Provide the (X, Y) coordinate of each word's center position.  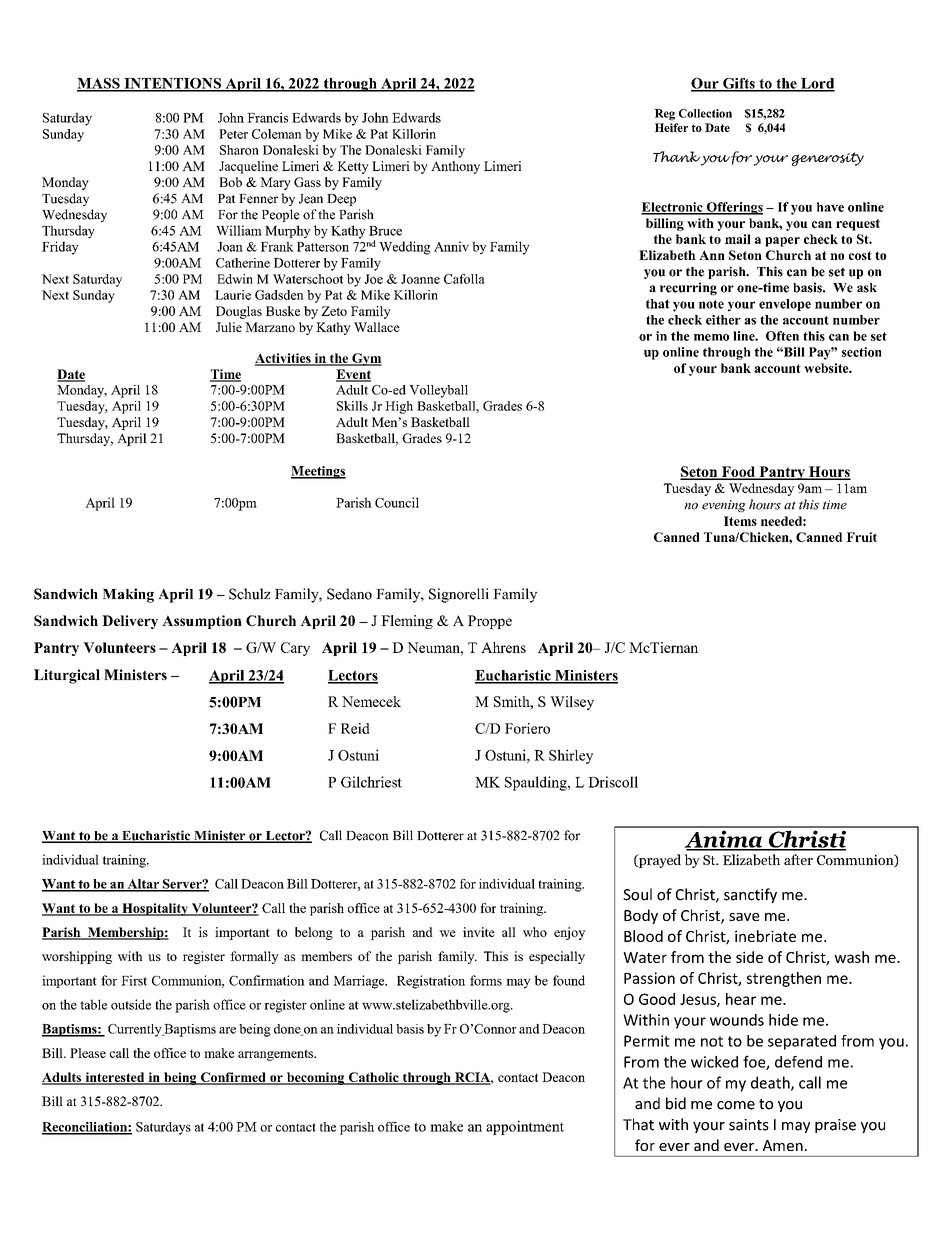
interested (115, 1078)
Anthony (455, 167)
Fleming (407, 622)
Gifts (739, 84)
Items (740, 521)
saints (749, 1125)
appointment (525, 1127)
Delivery (130, 622)
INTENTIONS (172, 84)
